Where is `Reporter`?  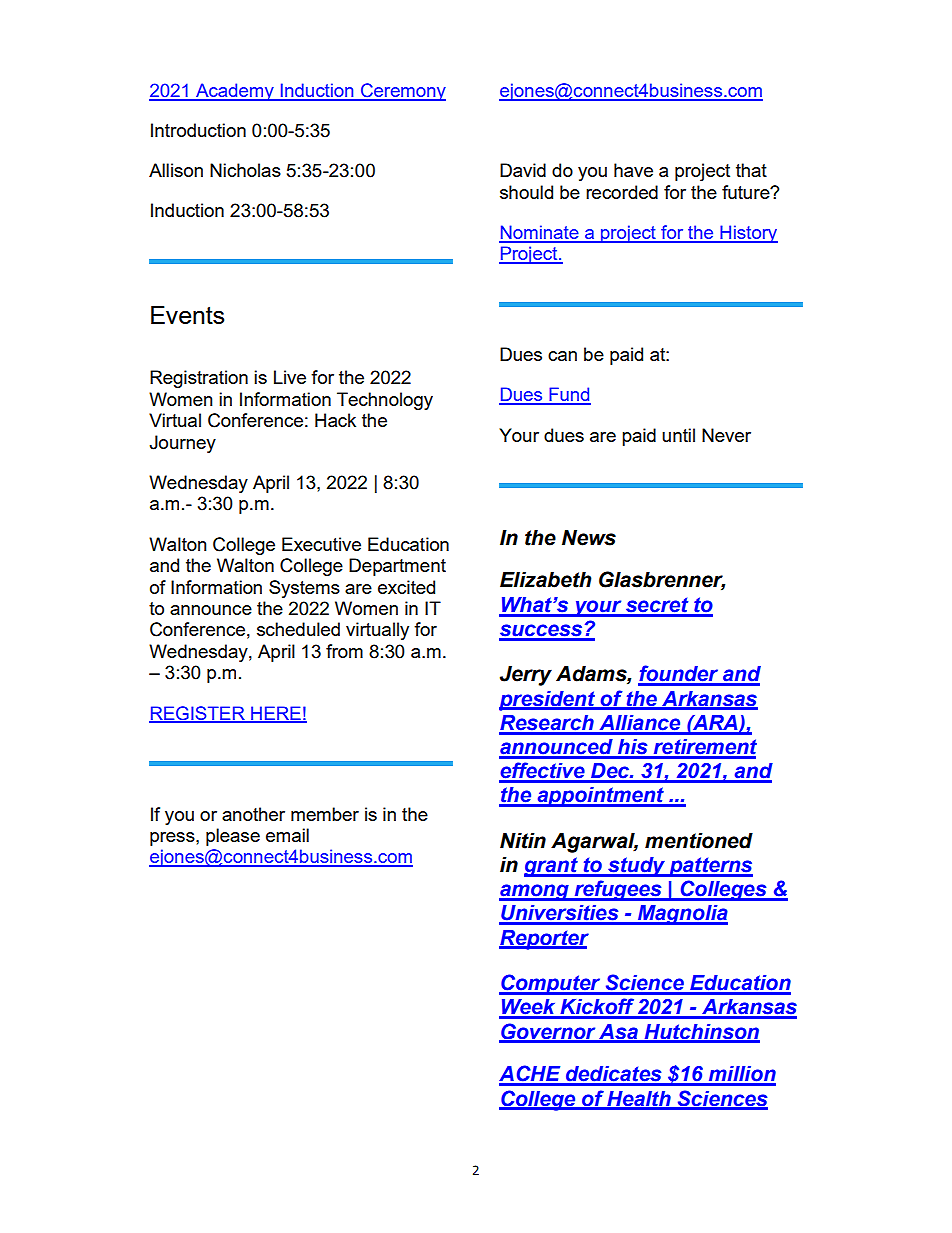
Reporter is located at coordinates (544, 940).
